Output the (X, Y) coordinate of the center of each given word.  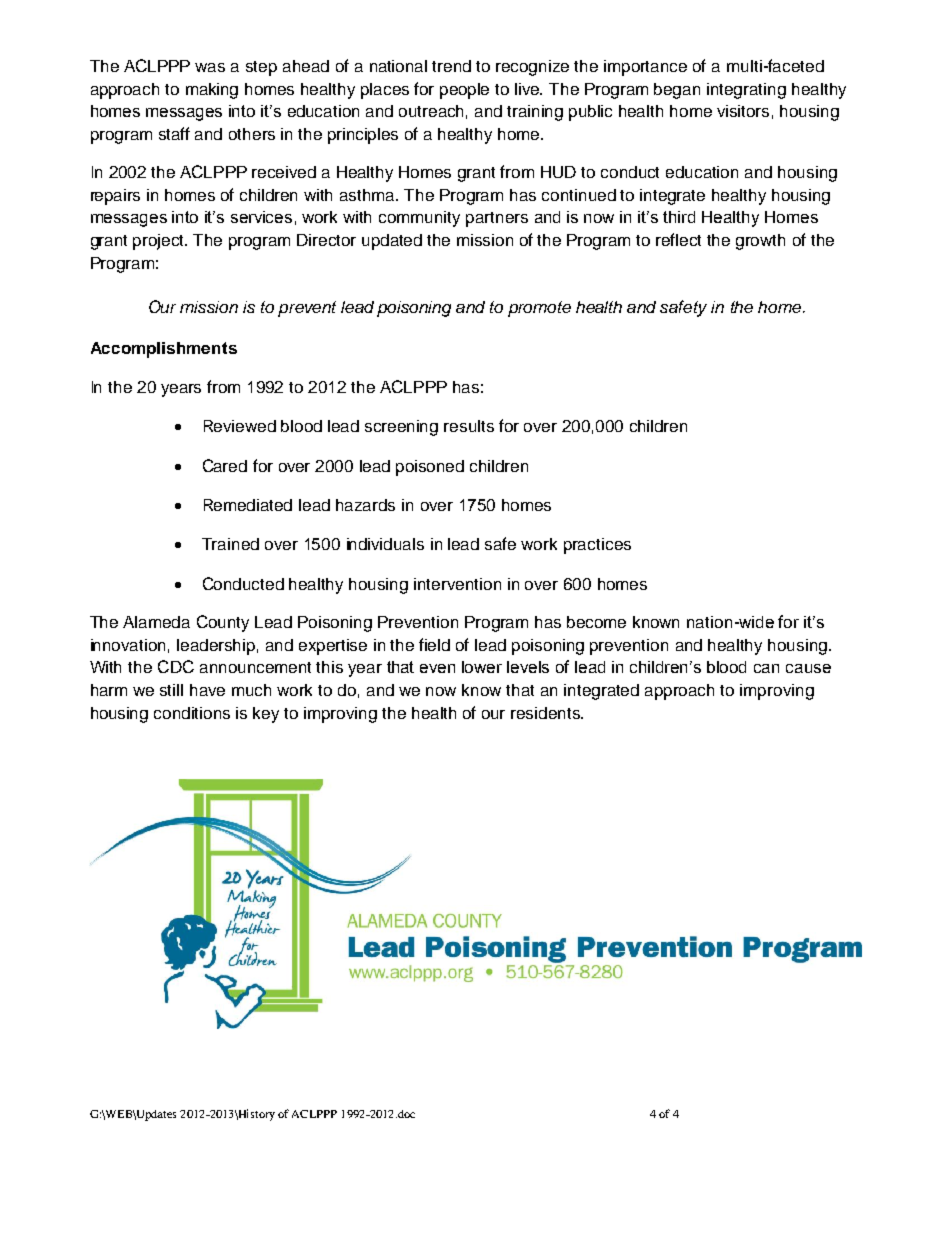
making (212, 91)
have (207, 690)
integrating (746, 91)
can (766, 668)
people (464, 91)
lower (482, 667)
